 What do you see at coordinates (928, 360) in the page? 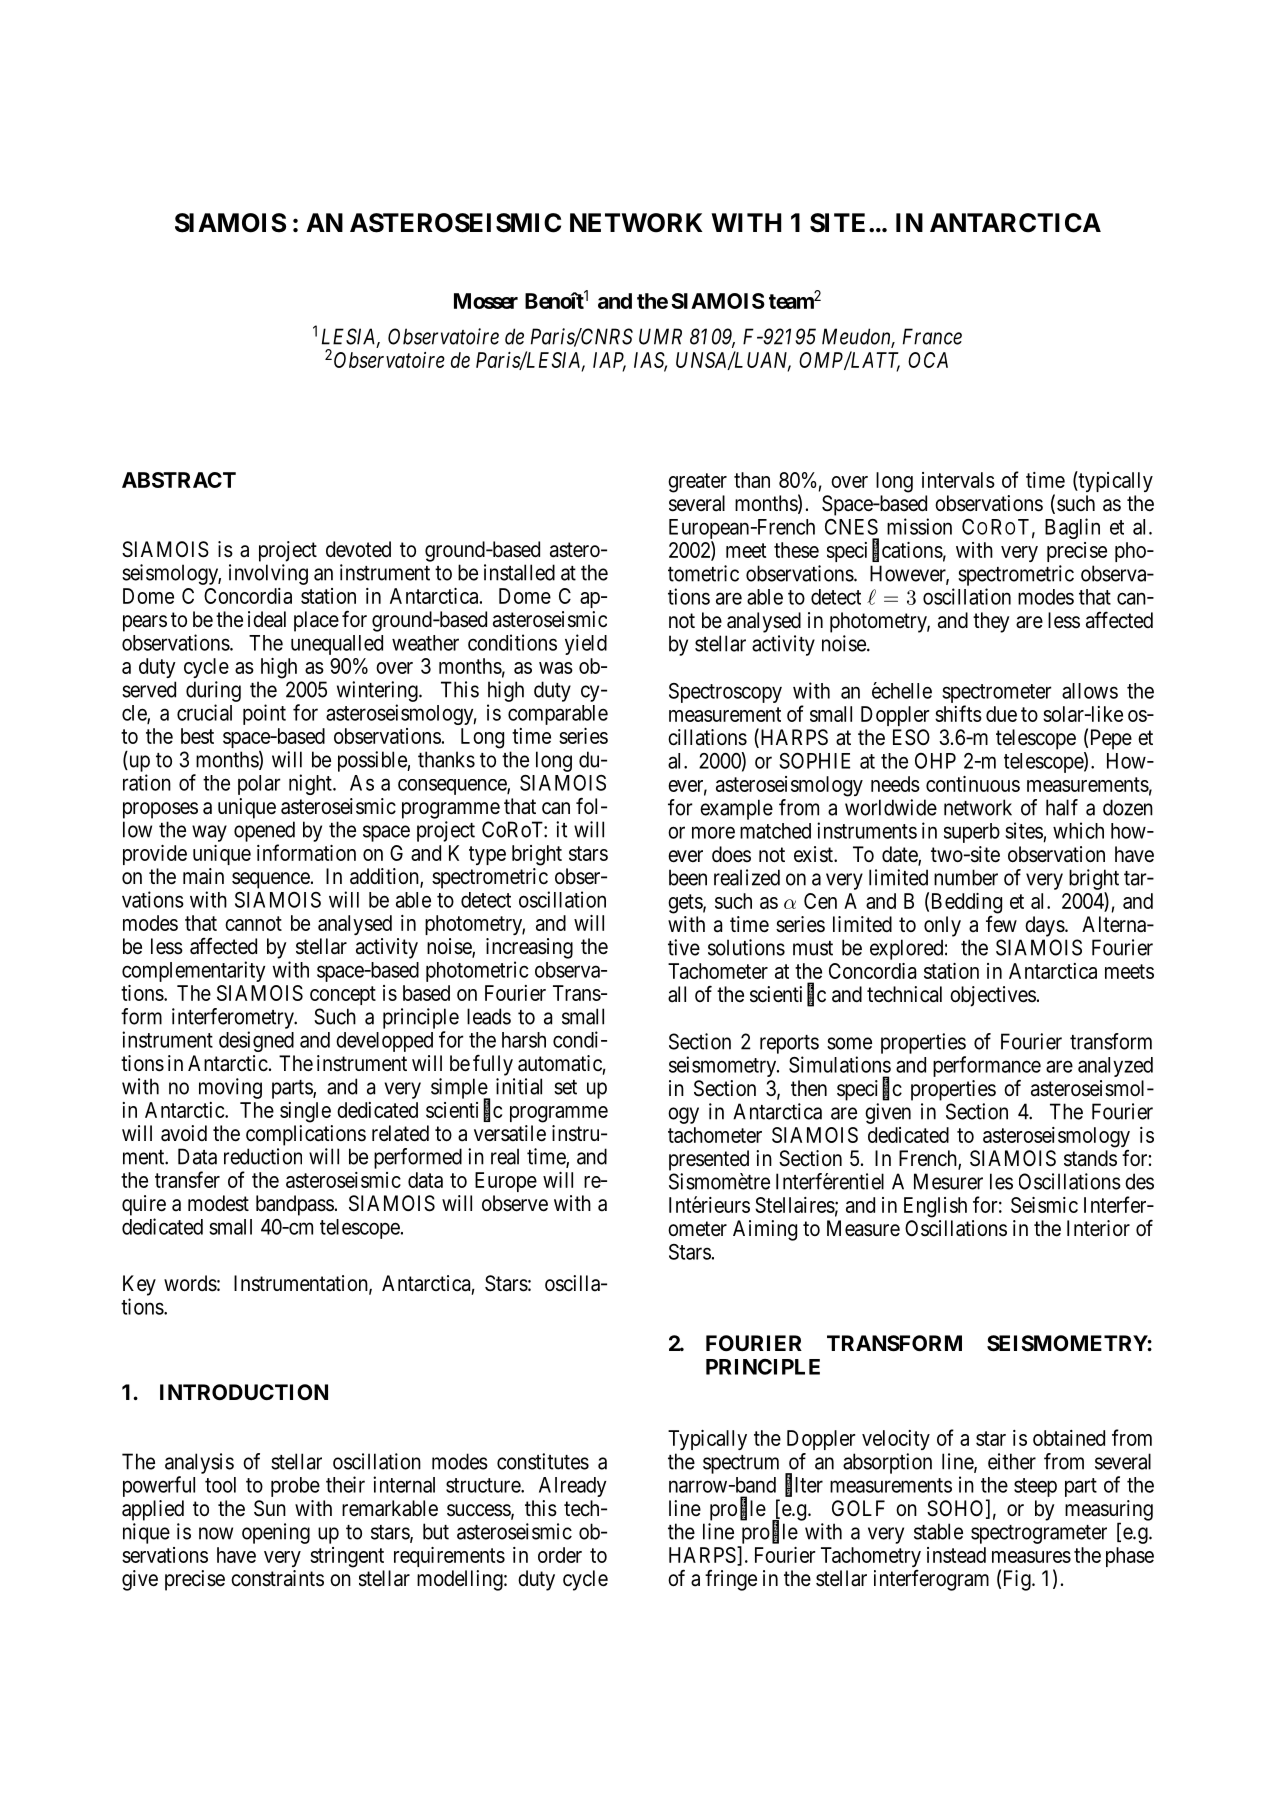
I see `OCA` at bounding box center [928, 360].
